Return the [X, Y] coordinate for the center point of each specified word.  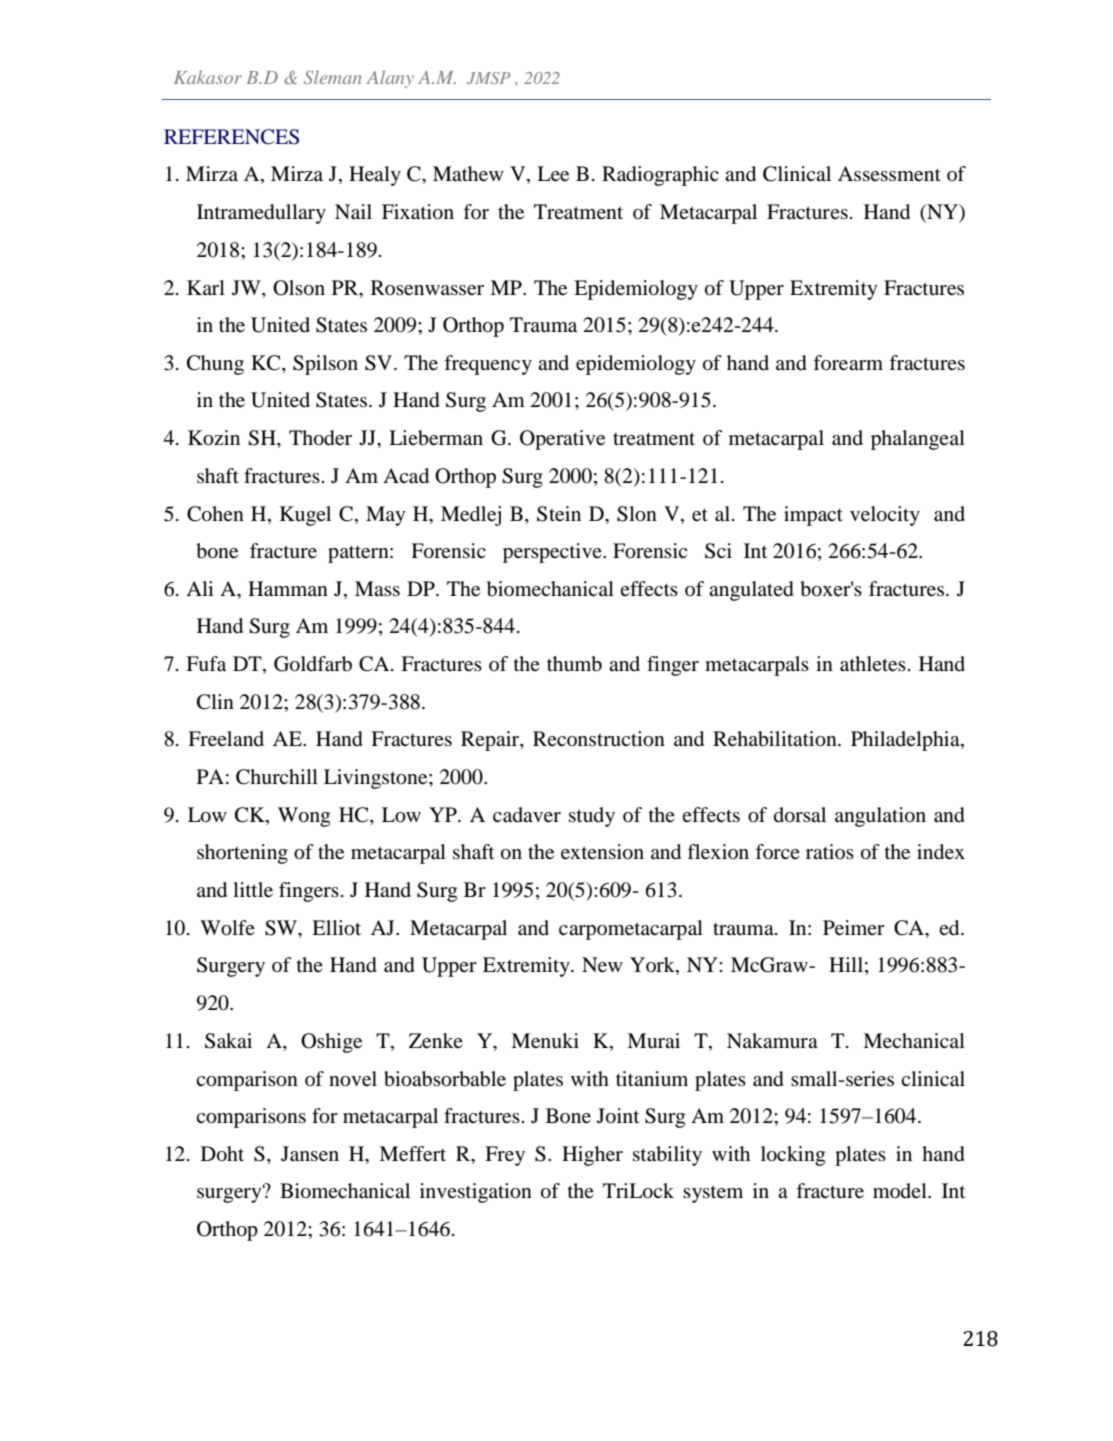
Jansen [310, 1154]
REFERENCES [231, 137]
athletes [873, 664]
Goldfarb [313, 664]
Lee [553, 174]
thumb [574, 664]
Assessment [889, 174]
